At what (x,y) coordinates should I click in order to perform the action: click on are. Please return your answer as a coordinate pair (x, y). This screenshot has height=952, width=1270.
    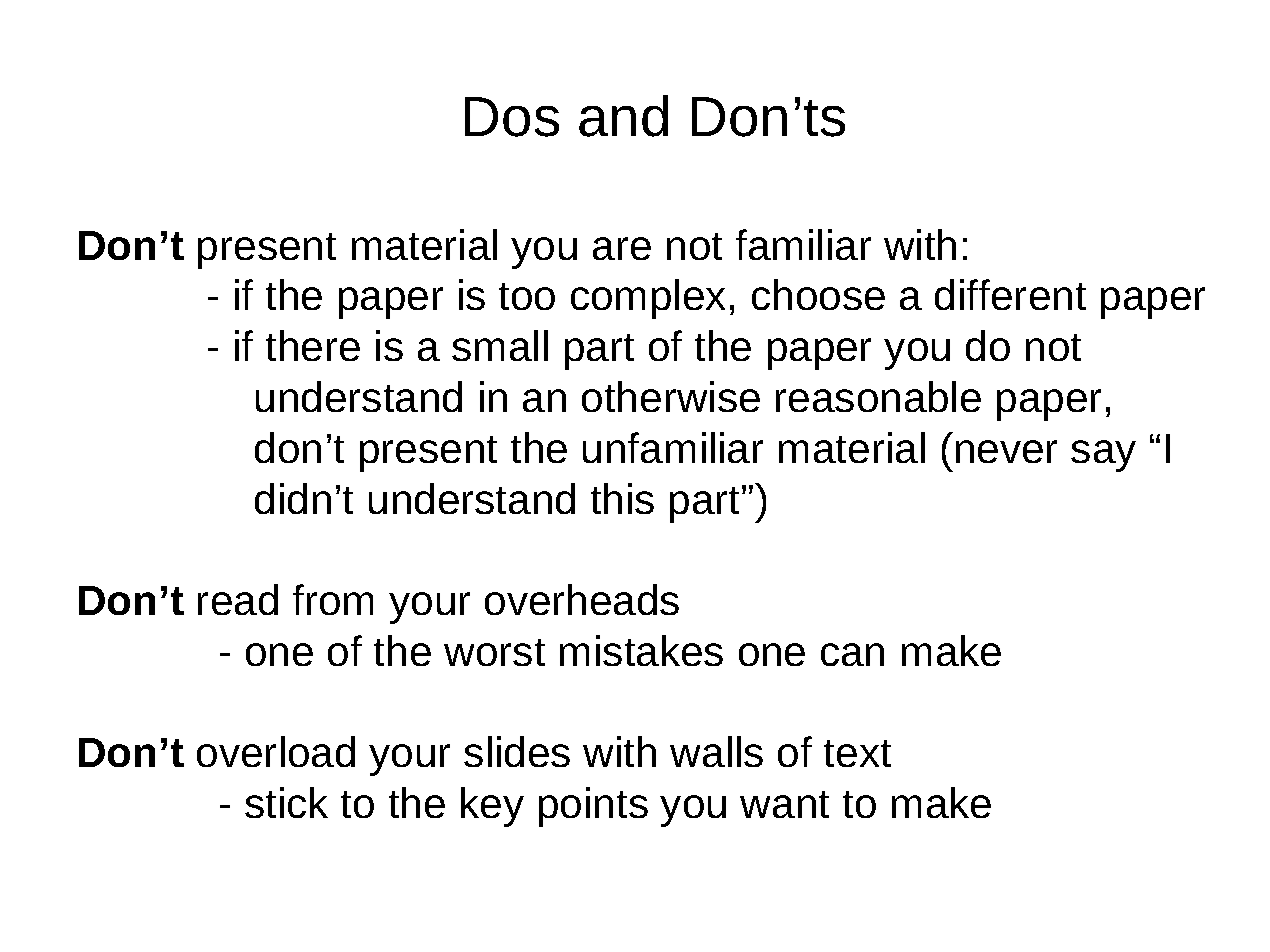
    Looking at the image, I should click on (622, 248).
